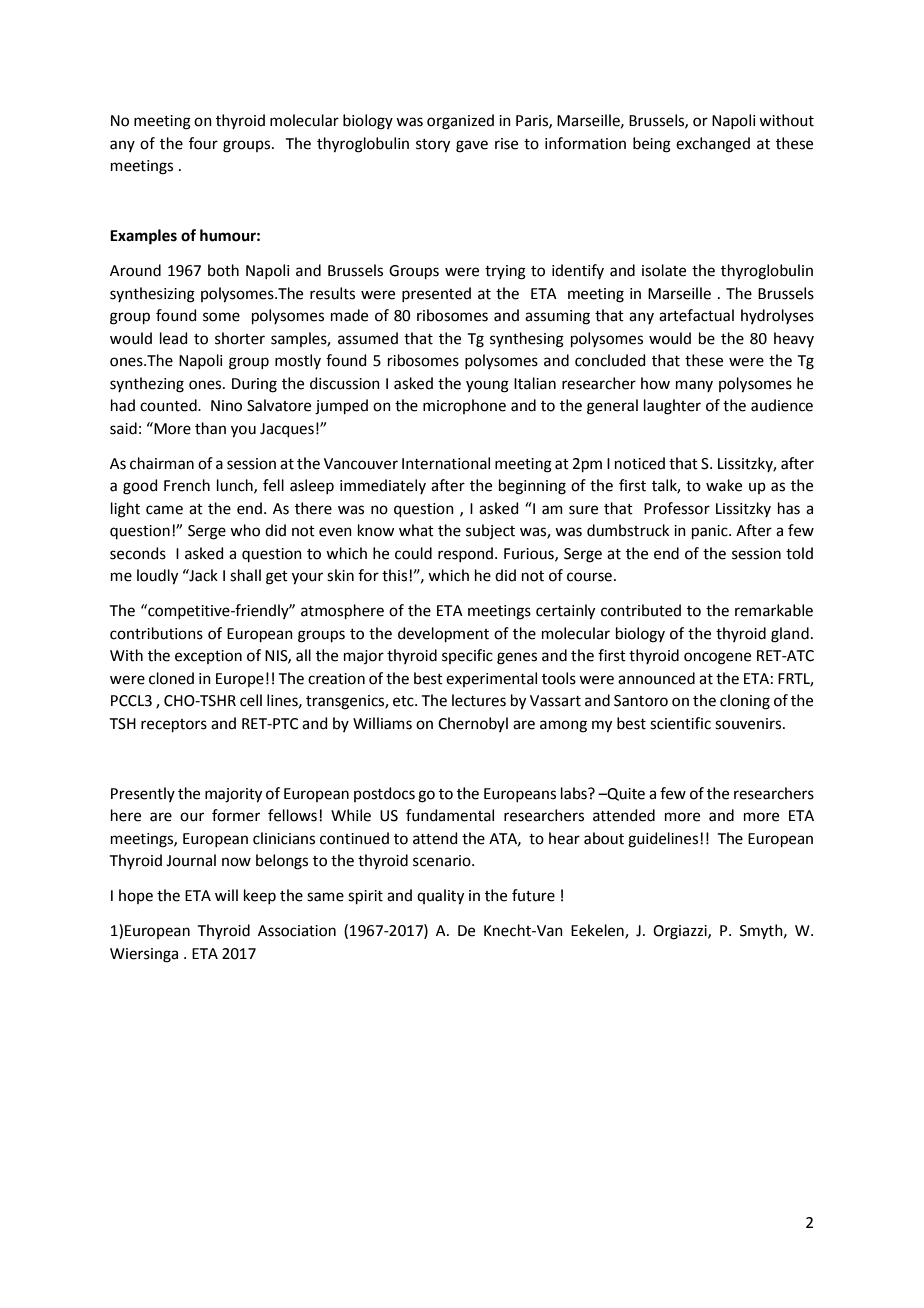 The height and width of the document is (1308, 924). I want to click on oncogene, so click(717, 658).
